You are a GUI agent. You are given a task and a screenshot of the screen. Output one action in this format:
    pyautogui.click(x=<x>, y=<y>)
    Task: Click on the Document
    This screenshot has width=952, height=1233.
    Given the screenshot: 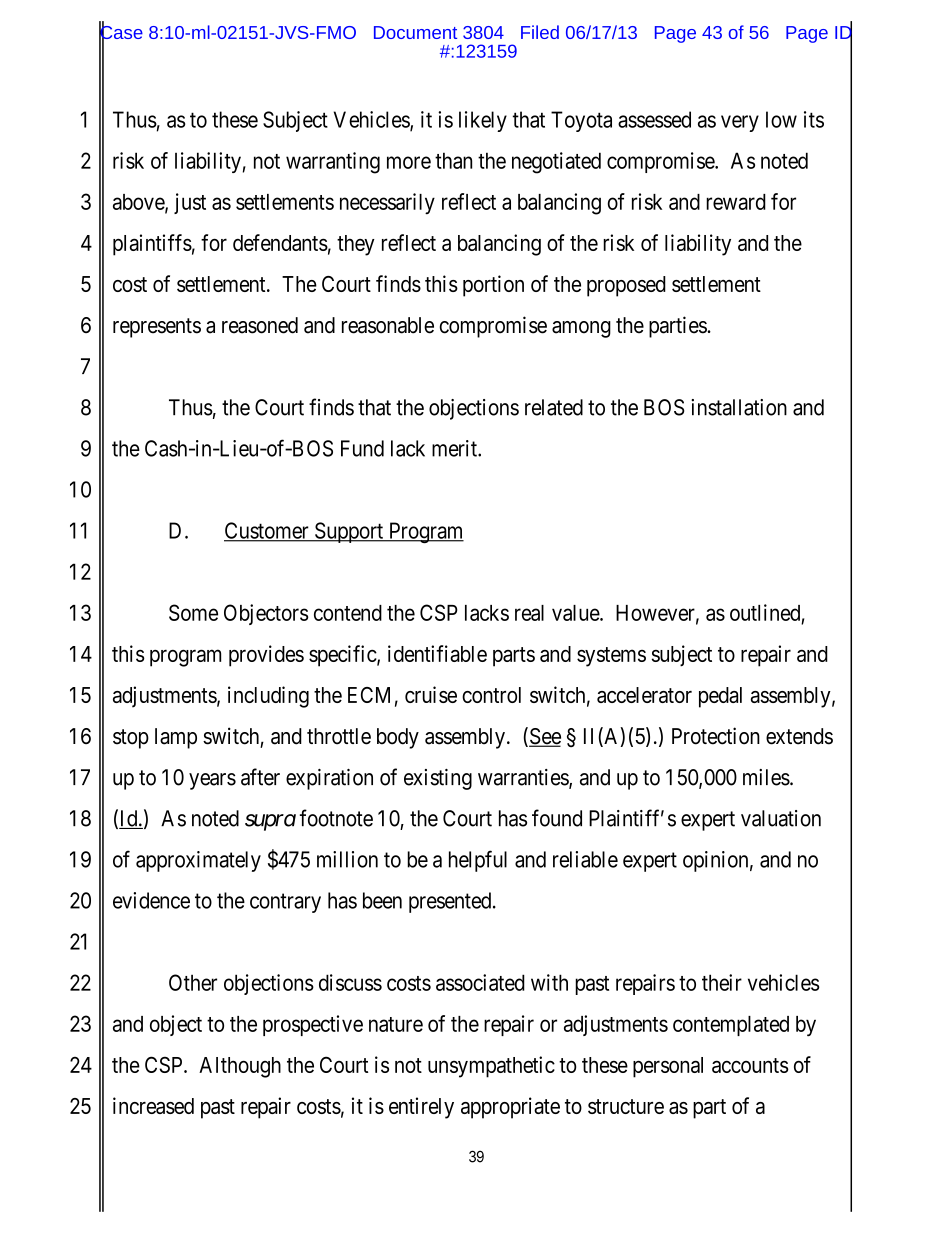 What is the action you would take?
    pyautogui.click(x=415, y=32)
